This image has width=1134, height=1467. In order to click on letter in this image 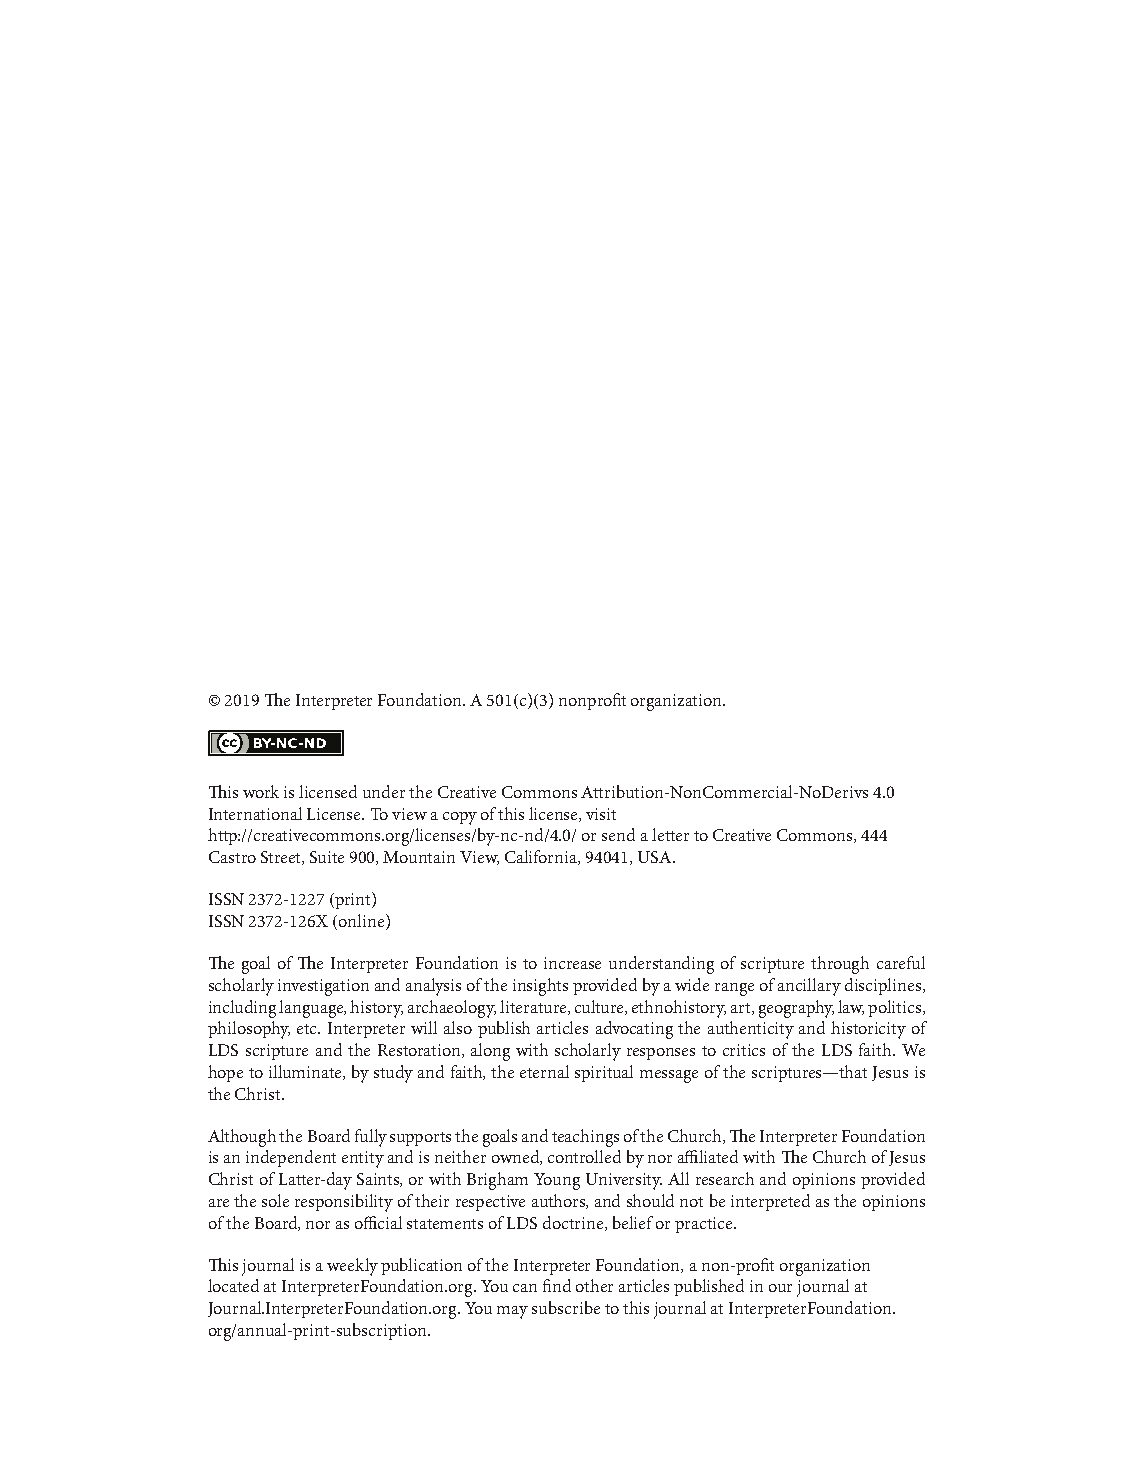, I will do `click(670, 834)`.
